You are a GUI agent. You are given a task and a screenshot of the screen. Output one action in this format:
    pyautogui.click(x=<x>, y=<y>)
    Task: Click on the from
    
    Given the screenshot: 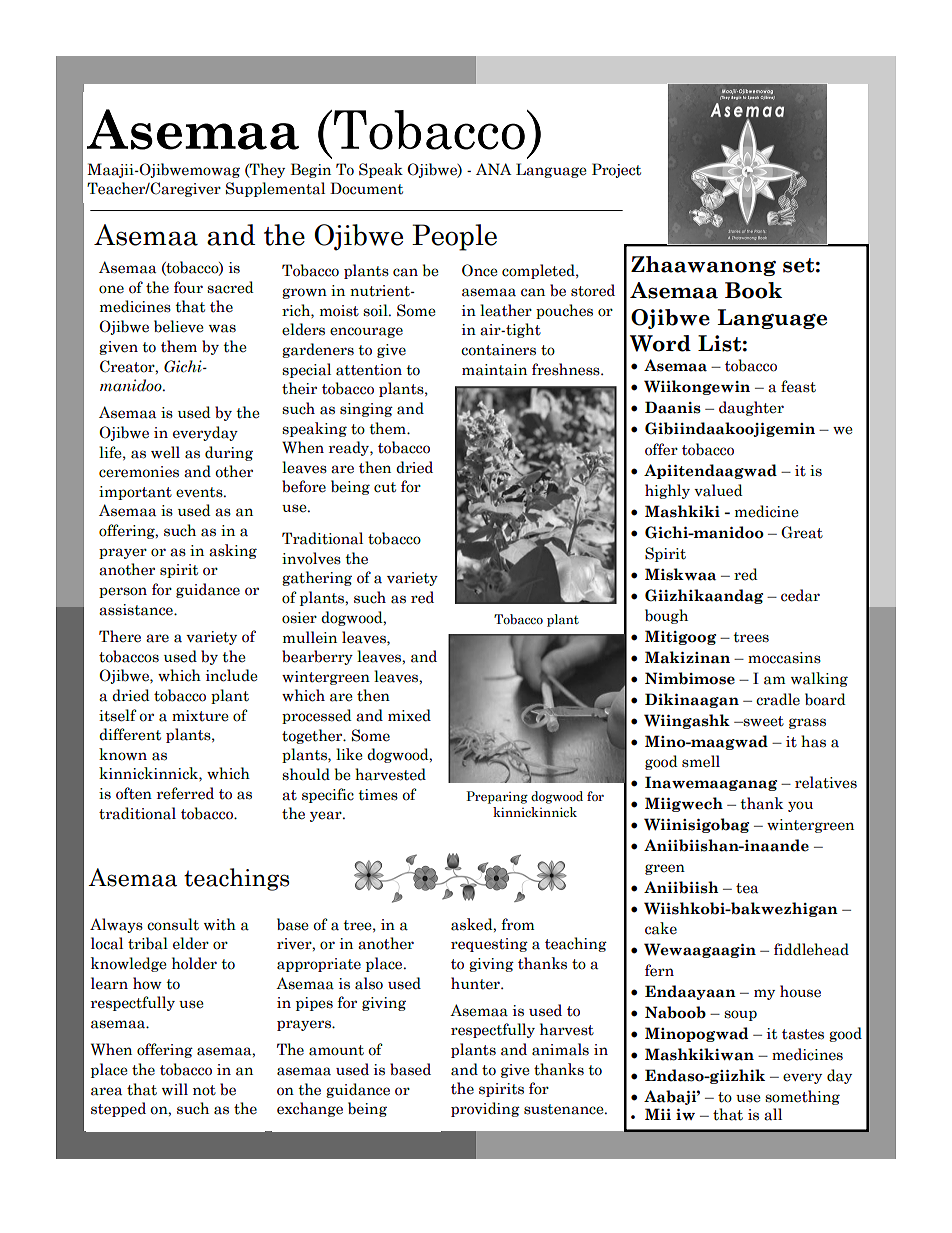 What is the action you would take?
    pyautogui.click(x=517, y=924)
